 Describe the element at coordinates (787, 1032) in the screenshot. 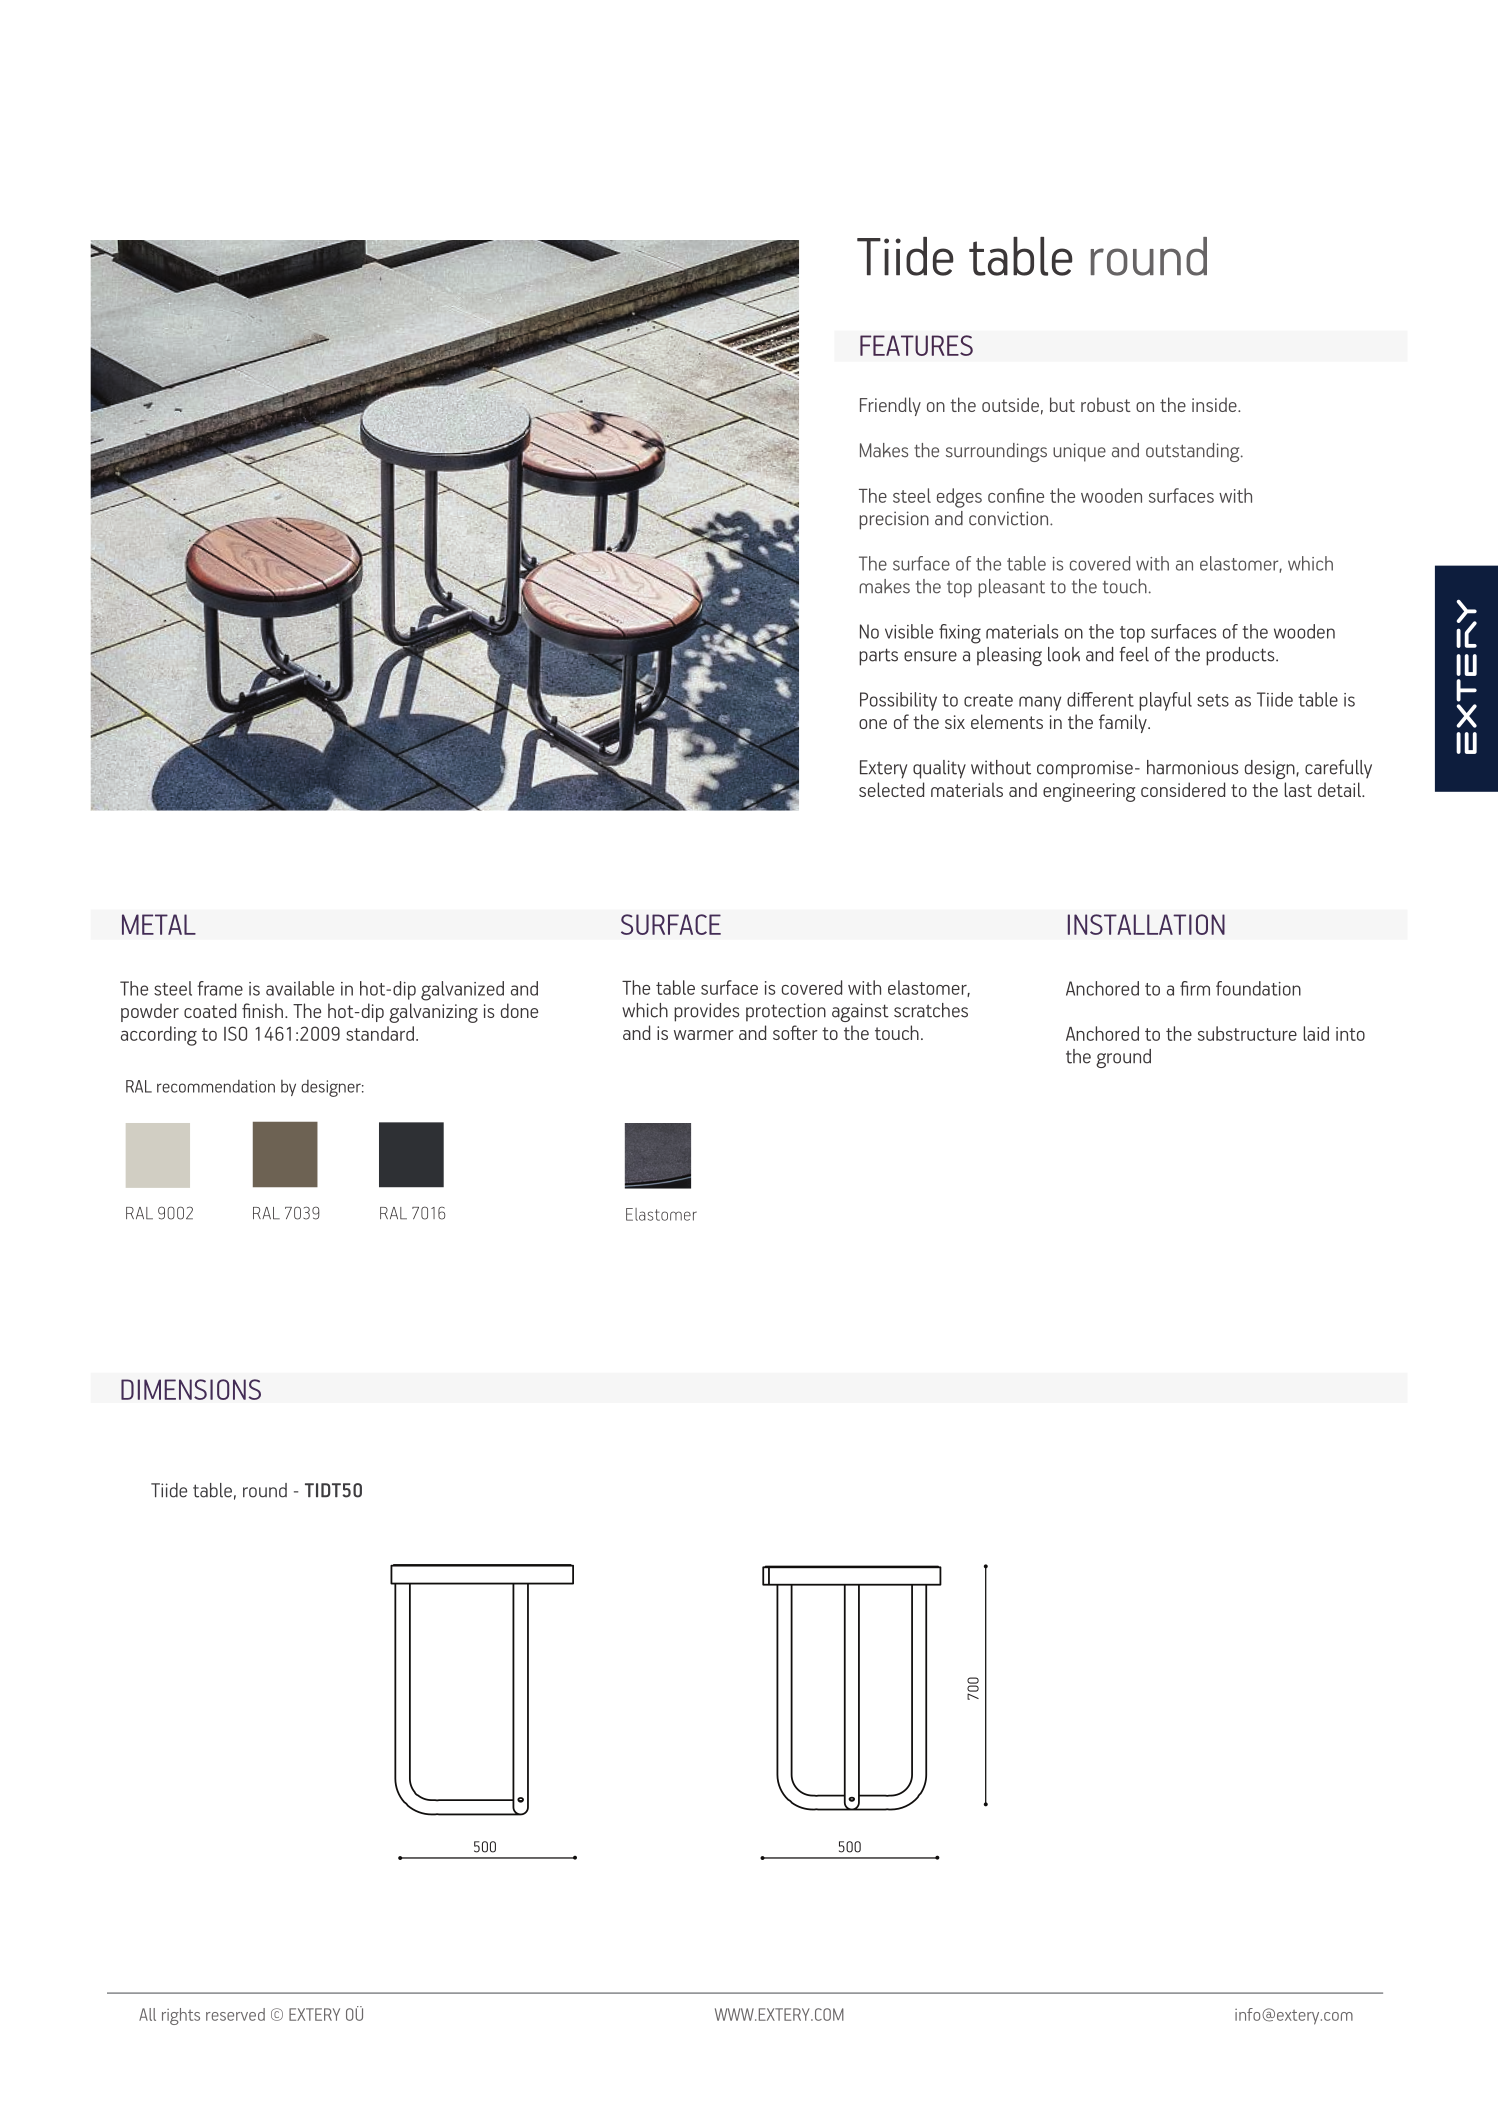

I see `soft` at that location.
